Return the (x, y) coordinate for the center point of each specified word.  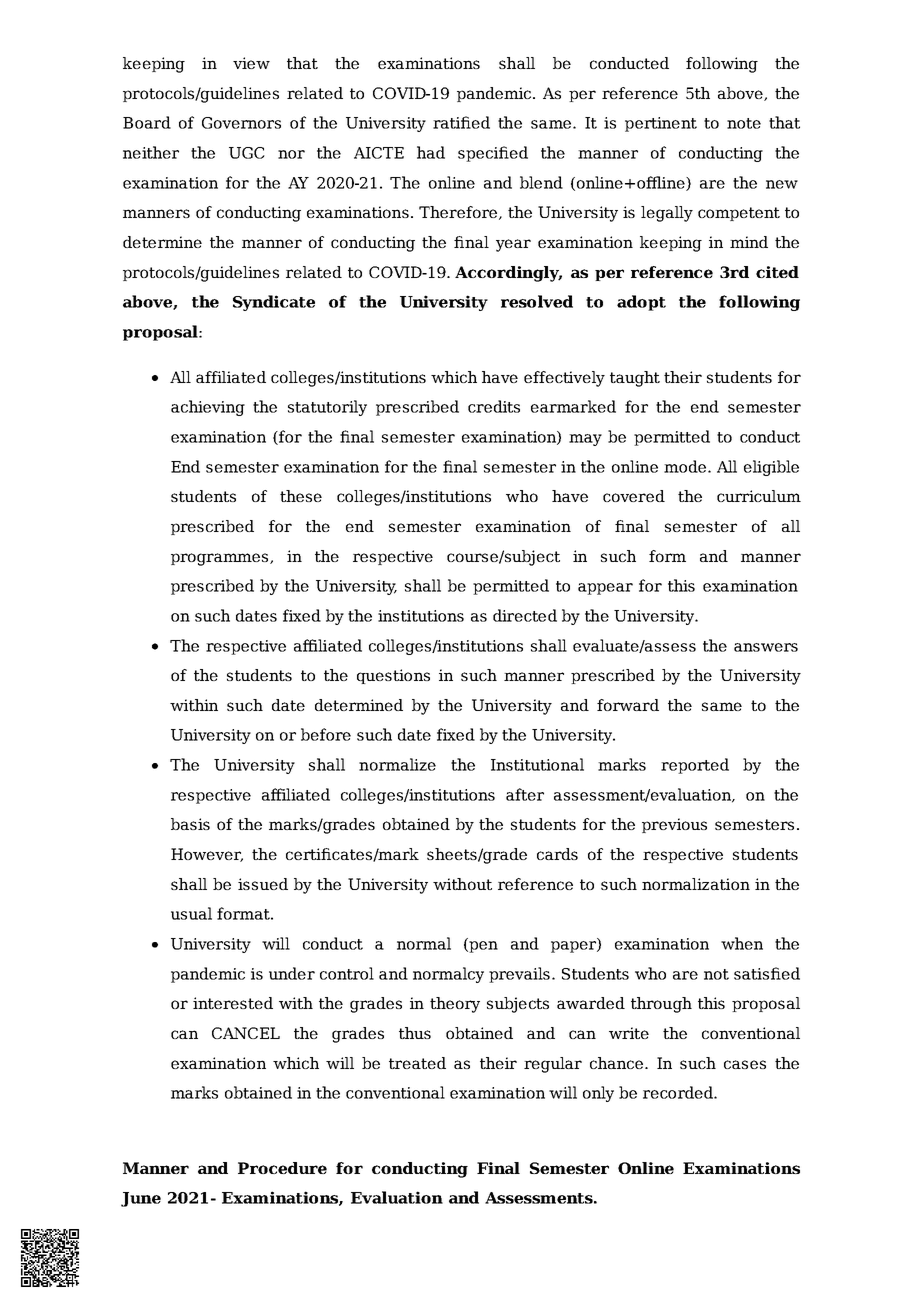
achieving (208, 408)
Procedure (282, 1168)
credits (494, 406)
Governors (241, 123)
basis (190, 824)
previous (674, 825)
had (431, 152)
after (525, 794)
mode (685, 466)
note (744, 123)
